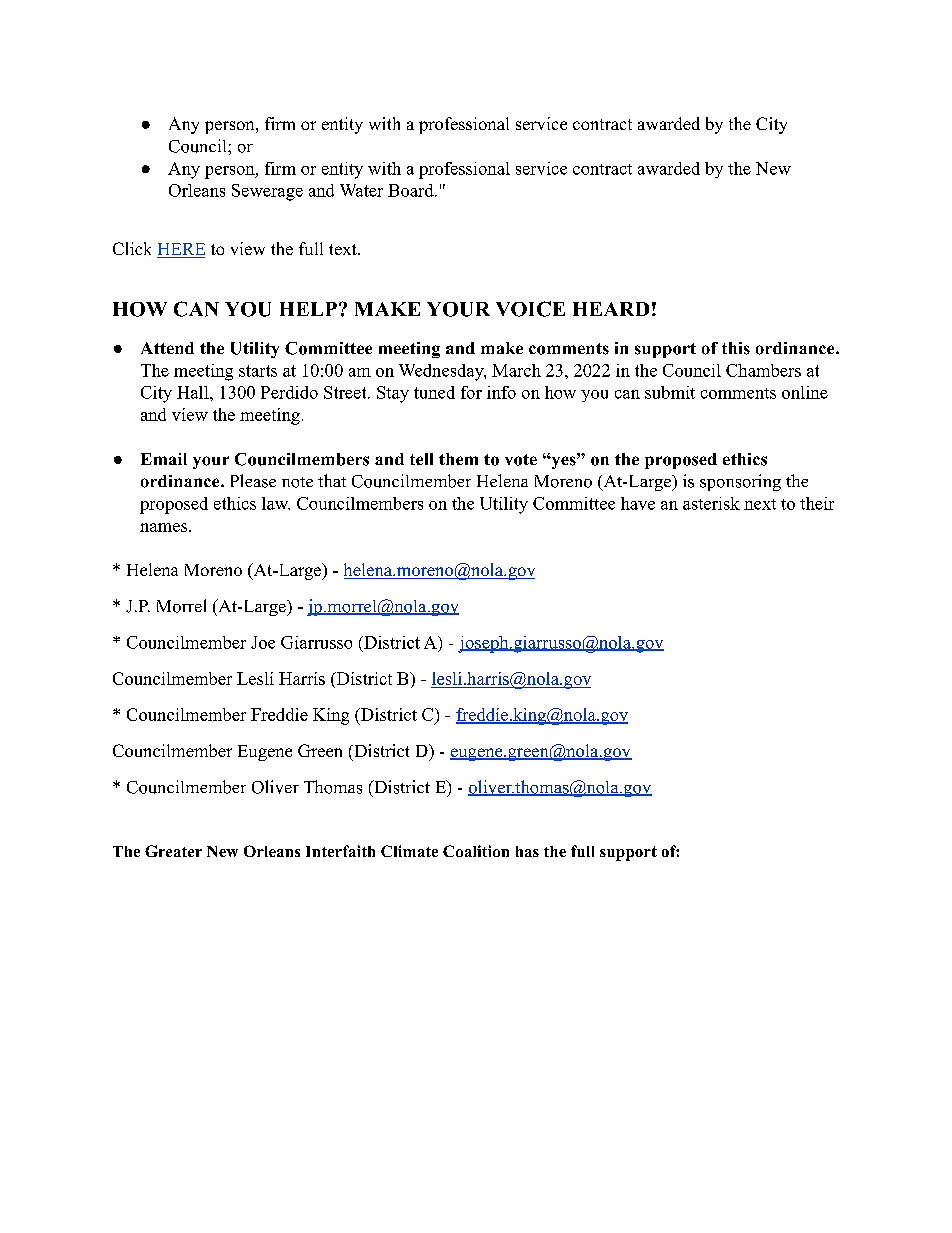 The height and width of the page is (1233, 952). I want to click on next, so click(760, 504).
